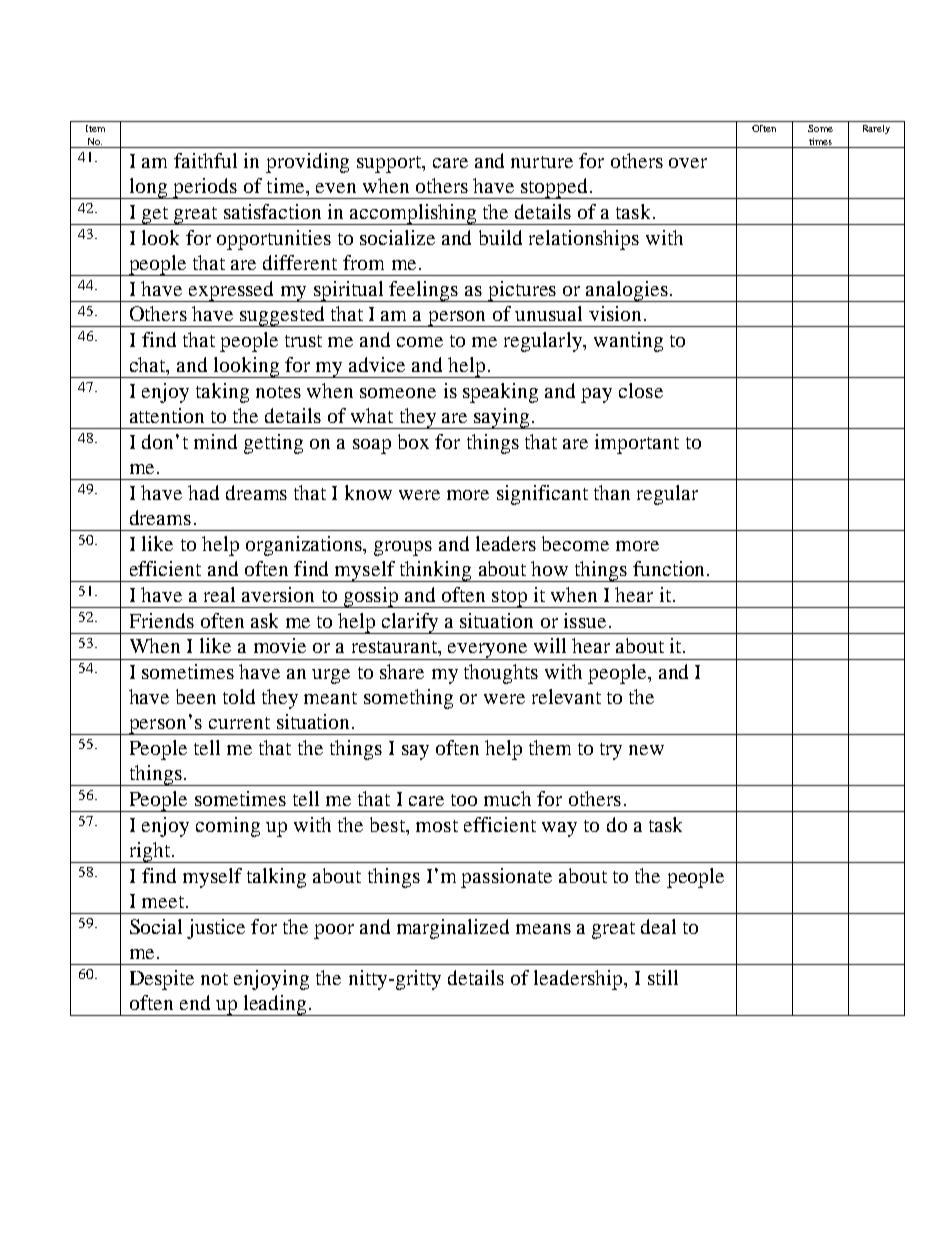 Image resolution: width=952 pixels, height=1233 pixels. Describe the element at coordinates (670, 568) in the document. I see `function` at that location.
